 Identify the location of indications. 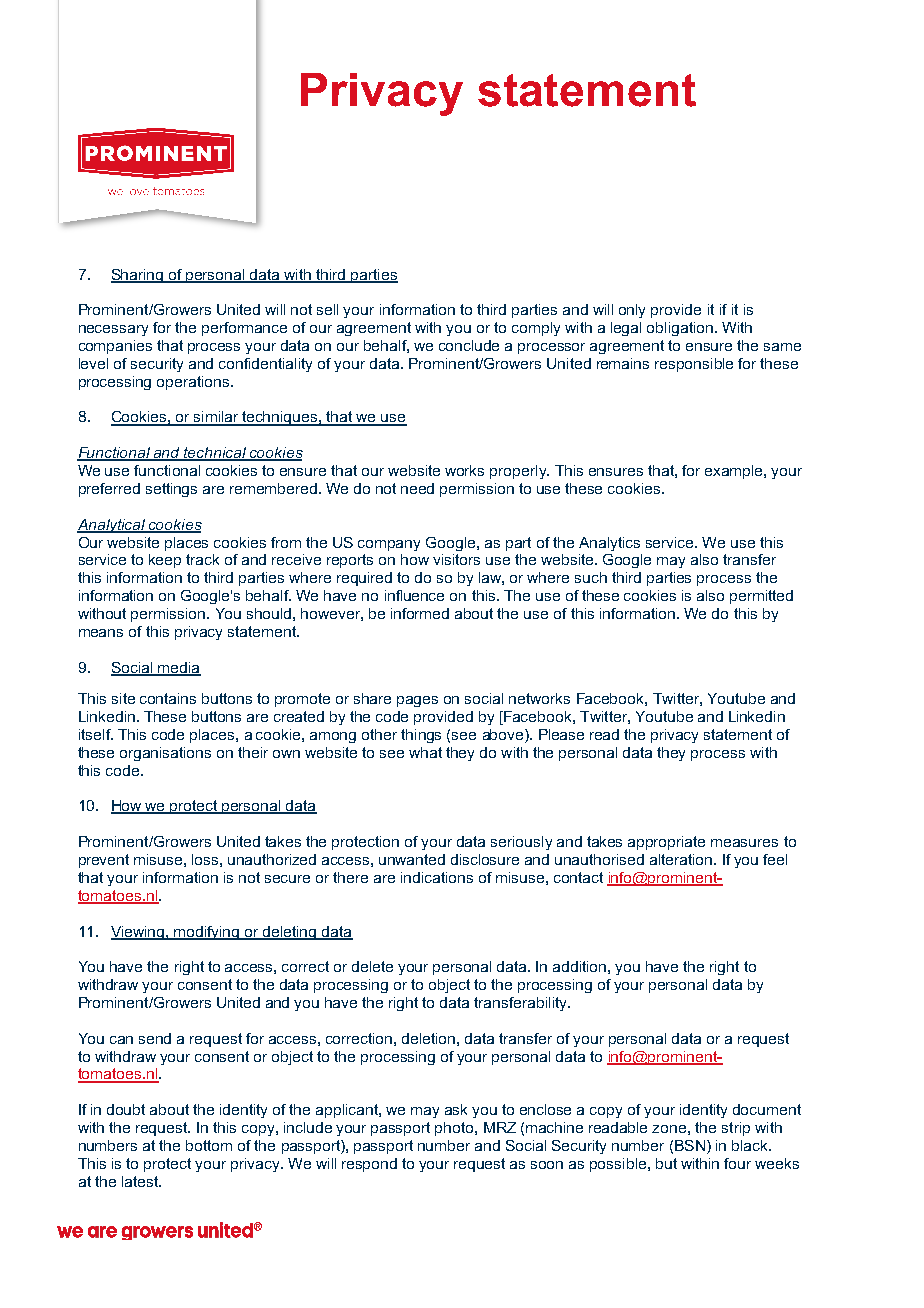
(437, 877).
